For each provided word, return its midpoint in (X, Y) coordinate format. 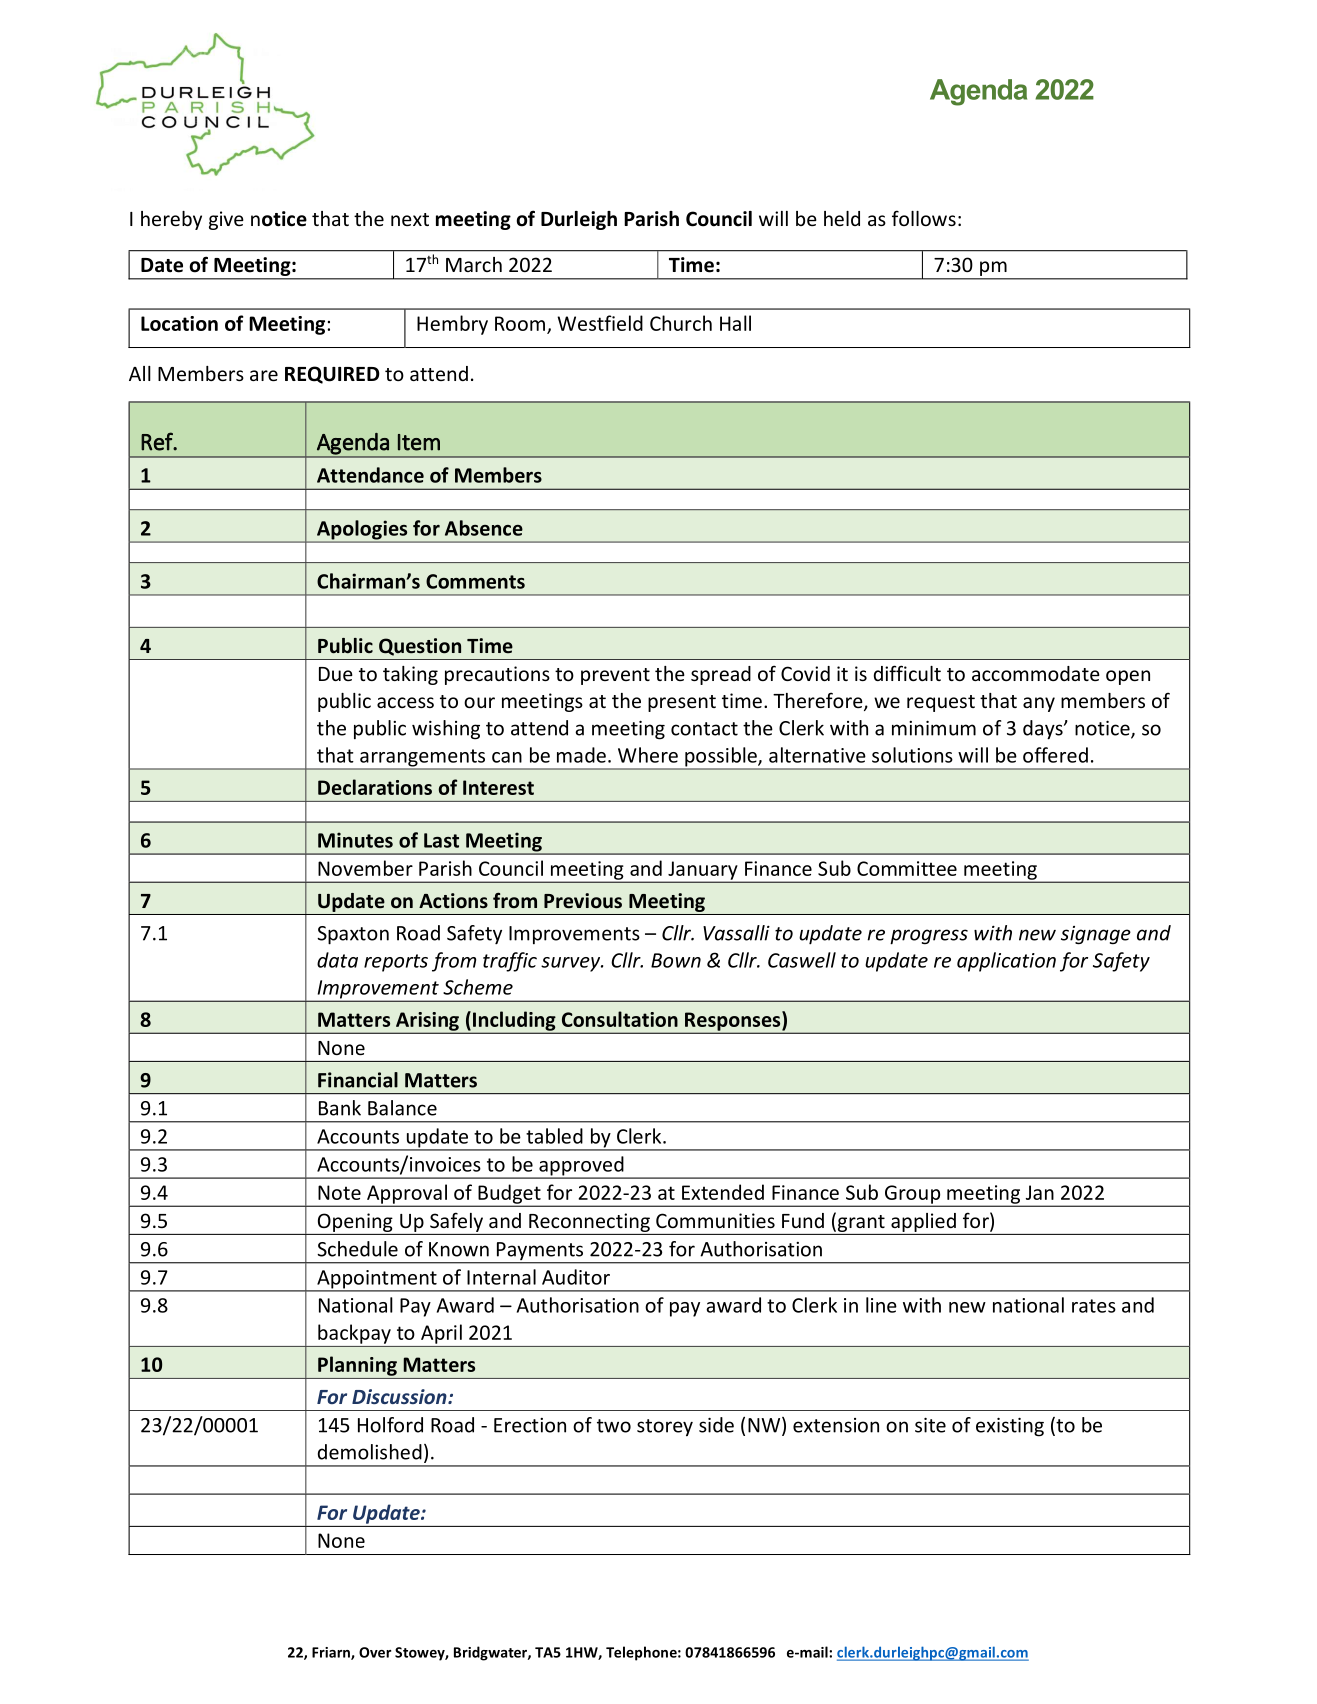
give (226, 220)
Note (339, 1192)
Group (912, 1195)
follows (924, 218)
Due (336, 674)
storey (665, 1428)
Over (375, 1652)
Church (681, 323)
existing (1010, 1427)
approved (581, 1167)
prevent (615, 676)
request (941, 703)
